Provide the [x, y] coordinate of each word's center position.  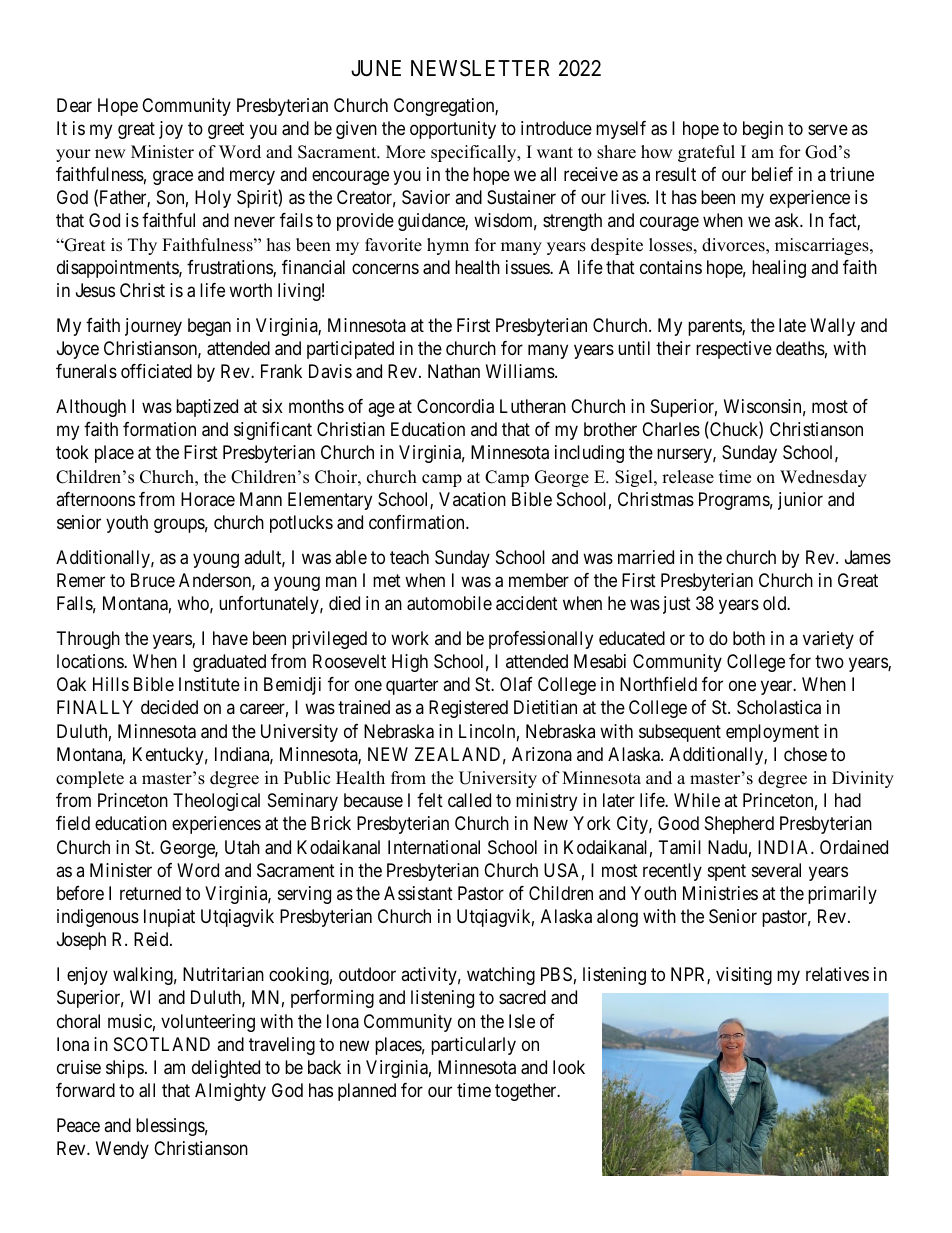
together [527, 1092]
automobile [449, 603]
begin [763, 130]
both [749, 638]
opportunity [453, 130]
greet [226, 130]
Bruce [153, 580]
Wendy [122, 1150]
